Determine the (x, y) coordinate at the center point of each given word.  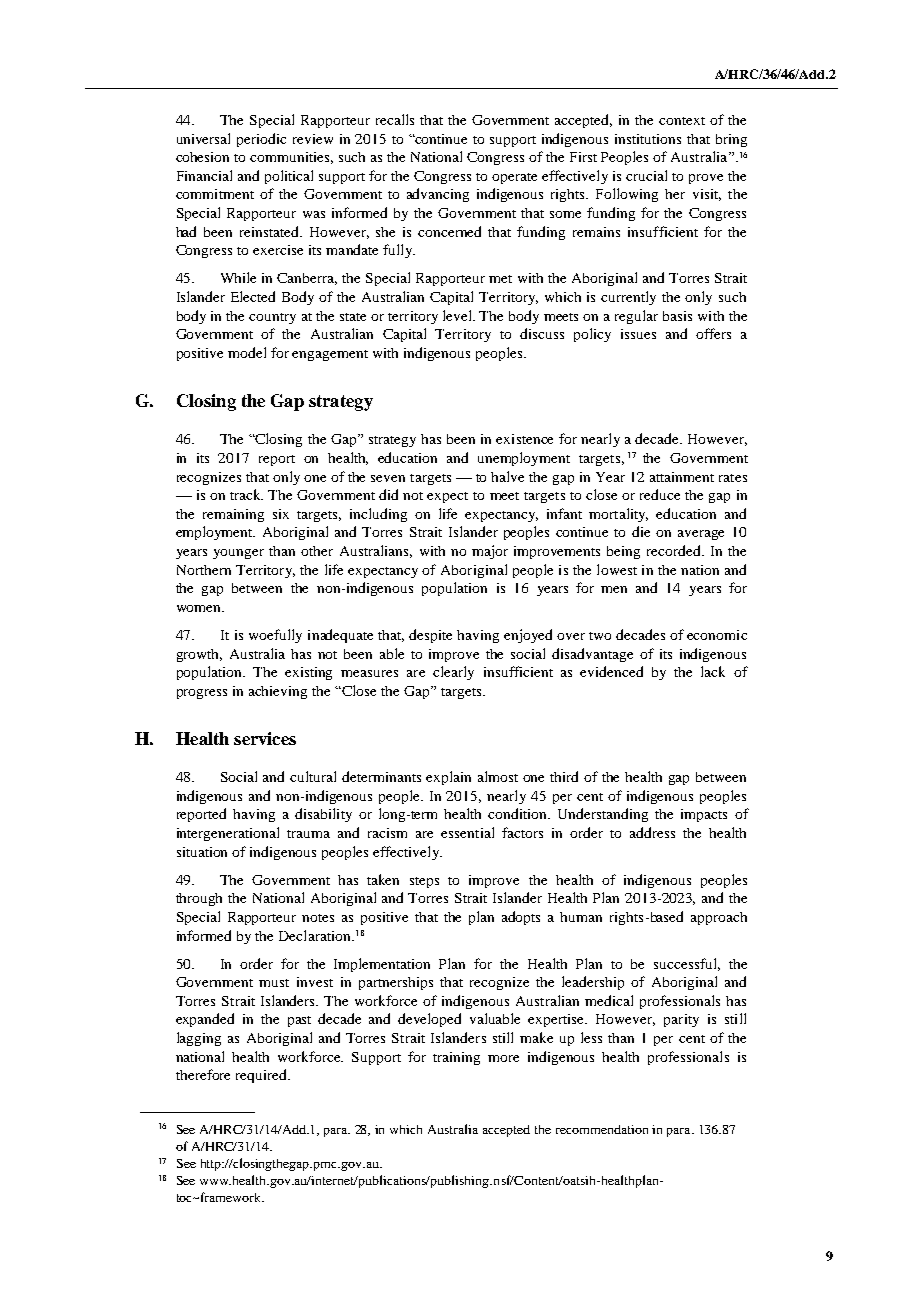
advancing (438, 195)
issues (638, 334)
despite (430, 636)
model (247, 352)
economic (717, 635)
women (200, 608)
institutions (648, 139)
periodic (261, 140)
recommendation (602, 1129)
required (263, 1076)
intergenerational (228, 834)
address (652, 832)
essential (467, 832)
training (456, 1058)
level (459, 315)
